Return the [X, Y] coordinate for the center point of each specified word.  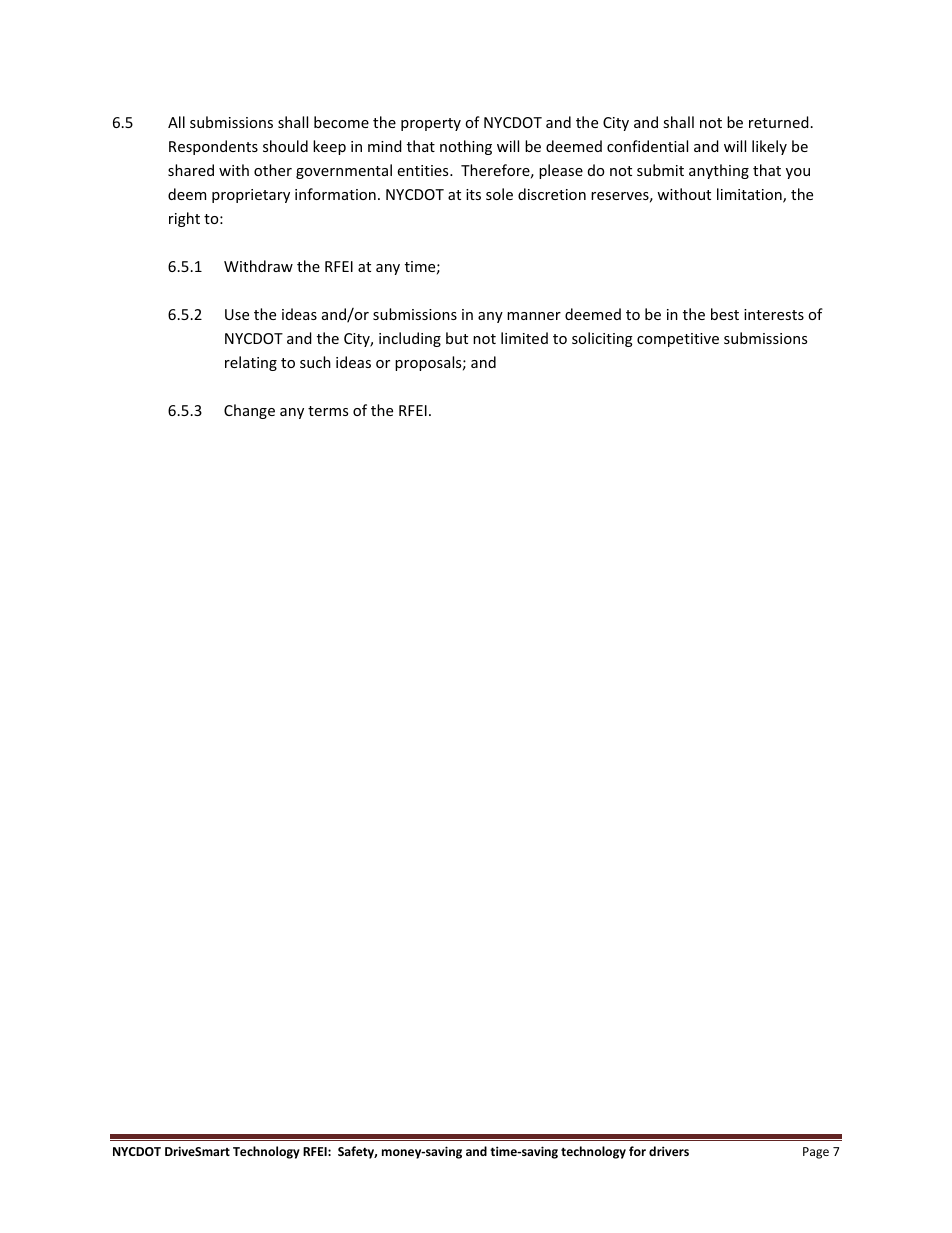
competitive [678, 340]
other [273, 170]
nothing [466, 147]
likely [769, 147]
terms [328, 411]
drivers [669, 1151]
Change [249, 411]
